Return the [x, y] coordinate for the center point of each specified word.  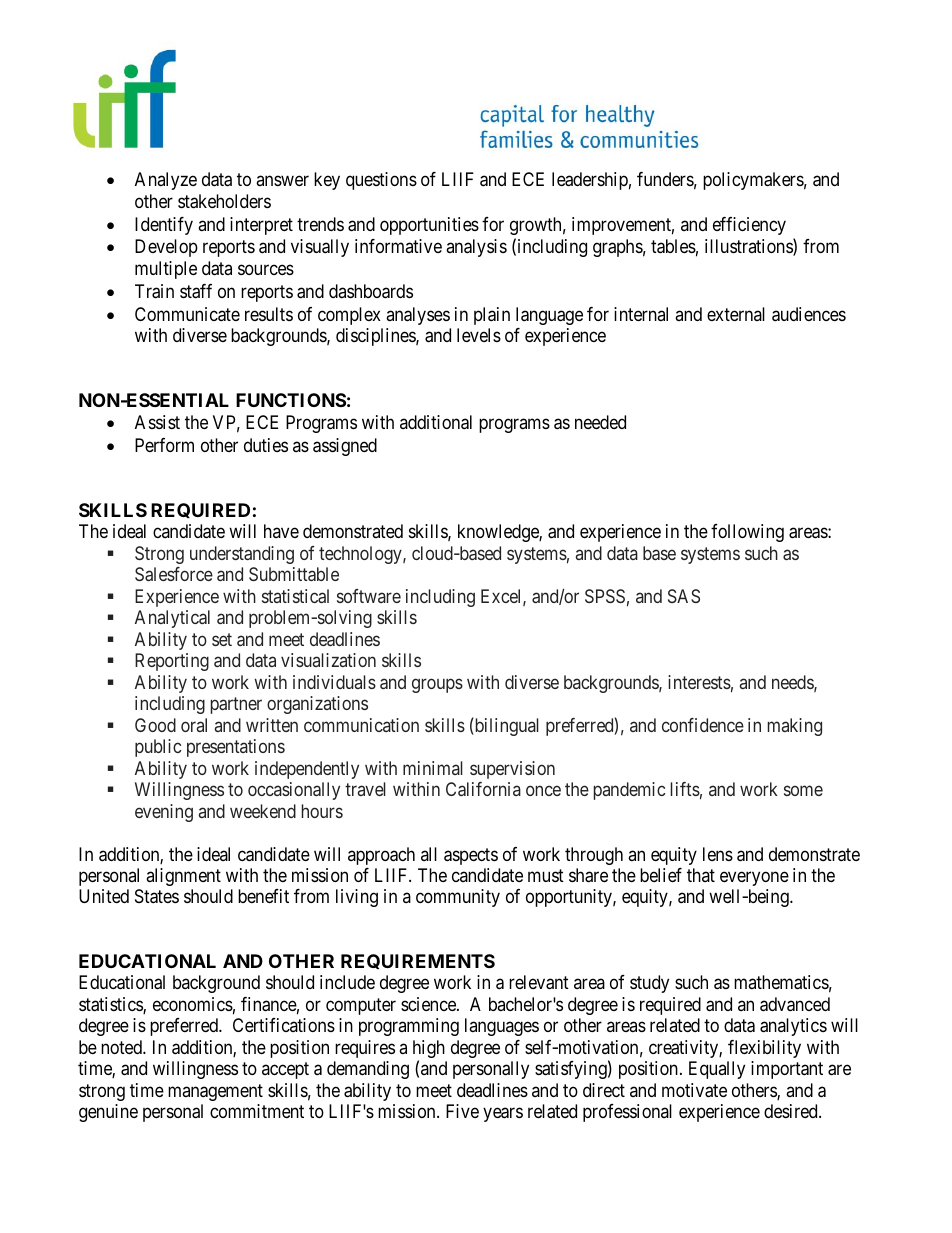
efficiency [749, 226]
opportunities [429, 226]
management [215, 1092]
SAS [684, 596]
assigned [345, 447]
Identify [164, 226]
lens [718, 854]
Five [462, 1111]
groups [437, 685]
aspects [471, 856]
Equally [717, 1070]
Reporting [172, 662]
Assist [157, 422]
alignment [183, 877]
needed [600, 422]
